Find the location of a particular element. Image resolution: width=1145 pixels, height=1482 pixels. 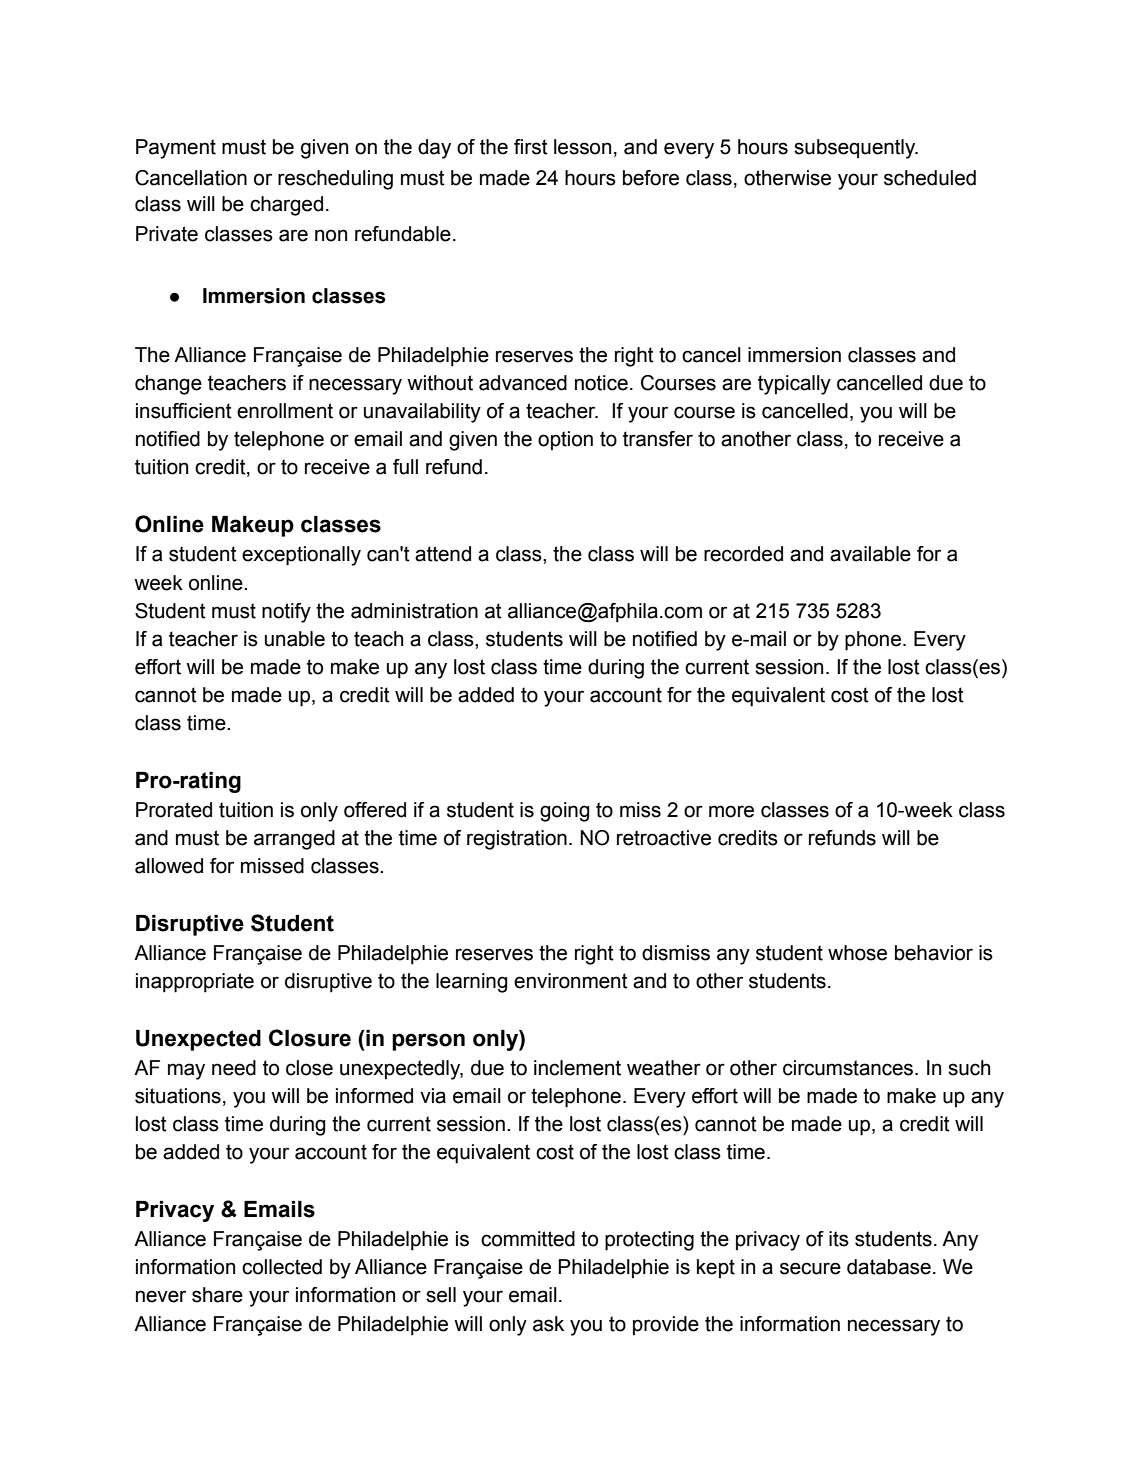

charged is located at coordinates (286, 206).
